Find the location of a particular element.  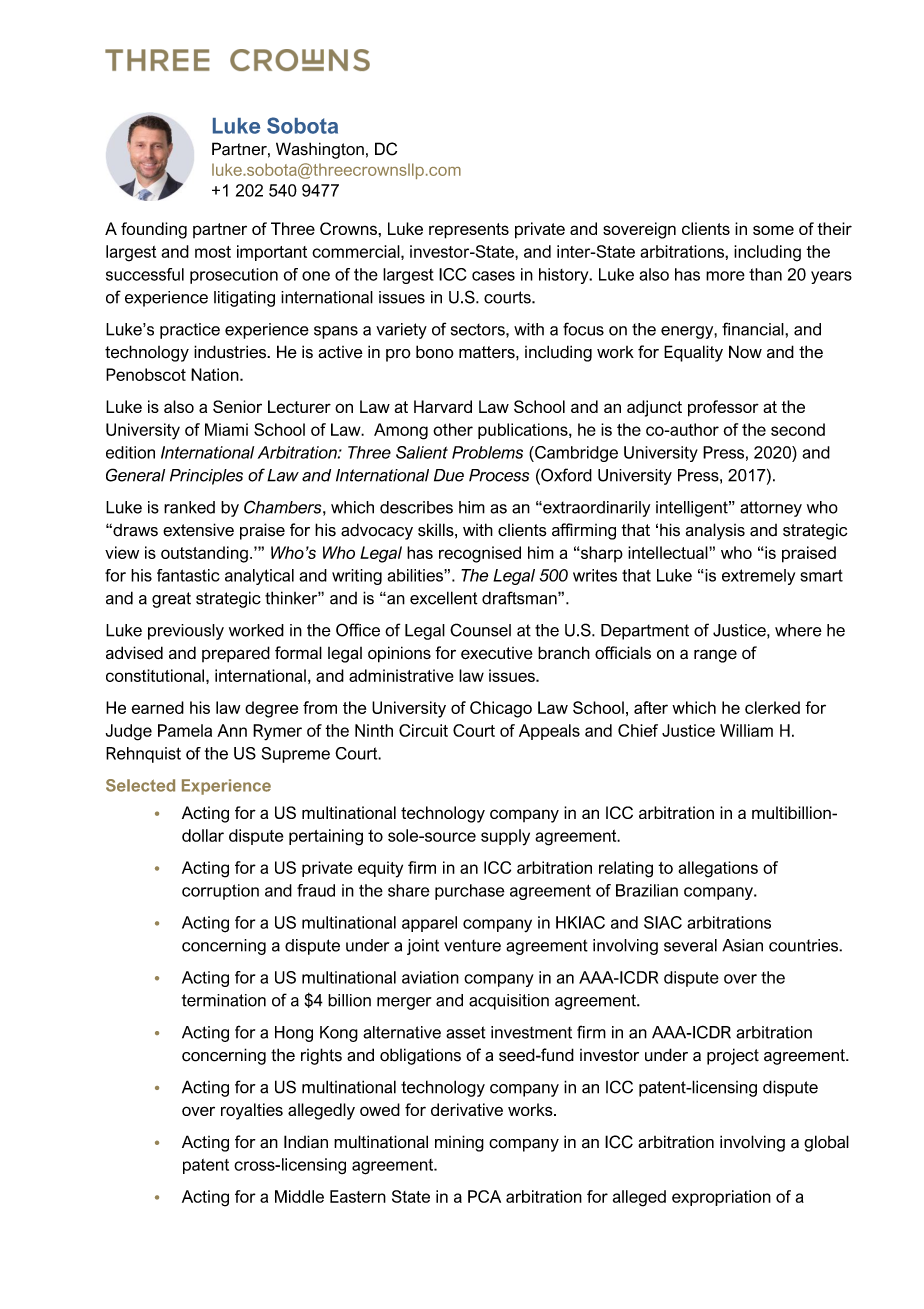

royalties is located at coordinates (252, 1111).
